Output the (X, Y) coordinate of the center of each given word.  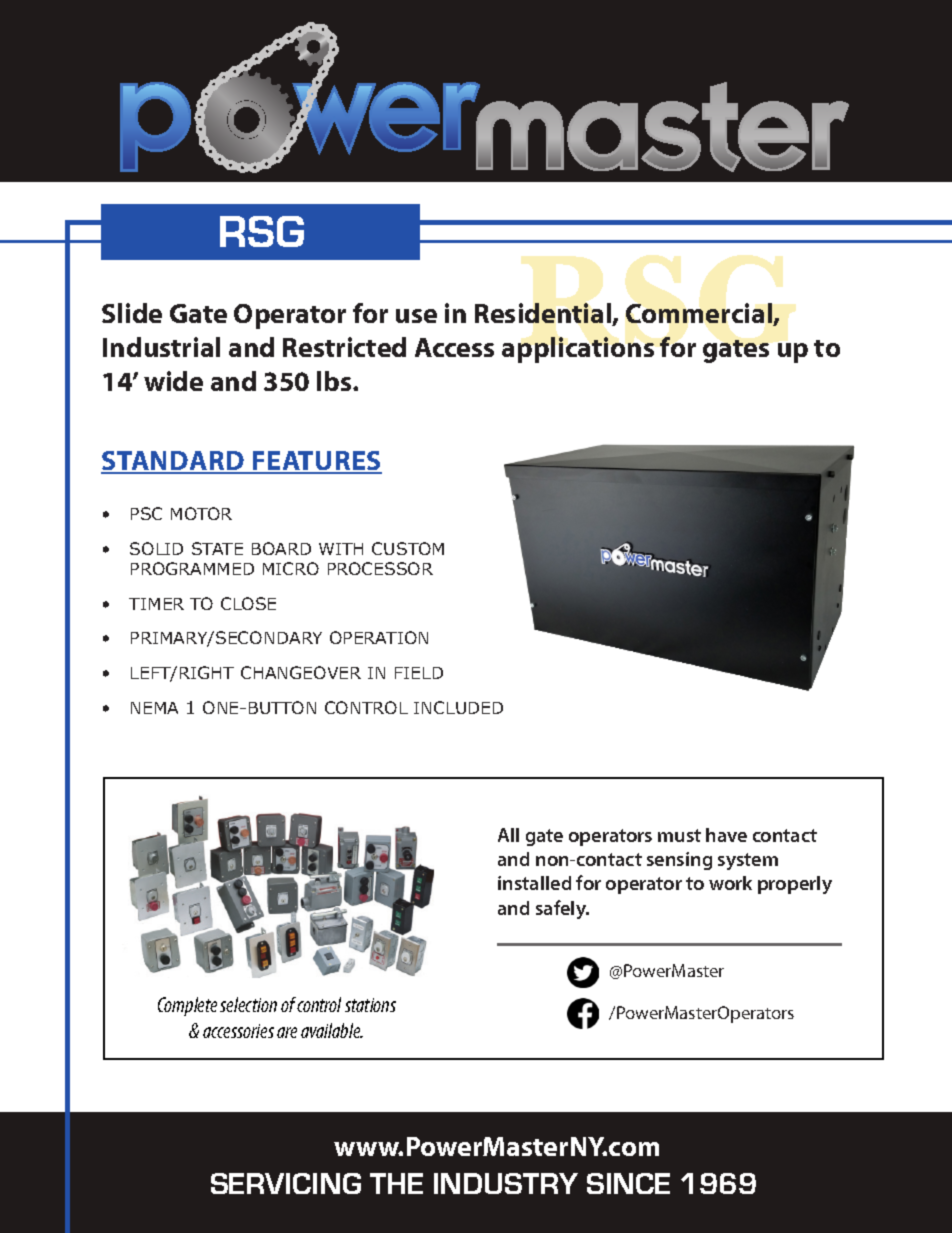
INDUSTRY (506, 1183)
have (726, 835)
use (416, 316)
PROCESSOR (380, 568)
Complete (187, 1006)
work (730, 883)
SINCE (628, 1183)
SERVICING (286, 1183)
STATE (217, 548)
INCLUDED (458, 707)
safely (562, 909)
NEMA (154, 708)
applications (578, 350)
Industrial (161, 347)
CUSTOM (408, 548)
